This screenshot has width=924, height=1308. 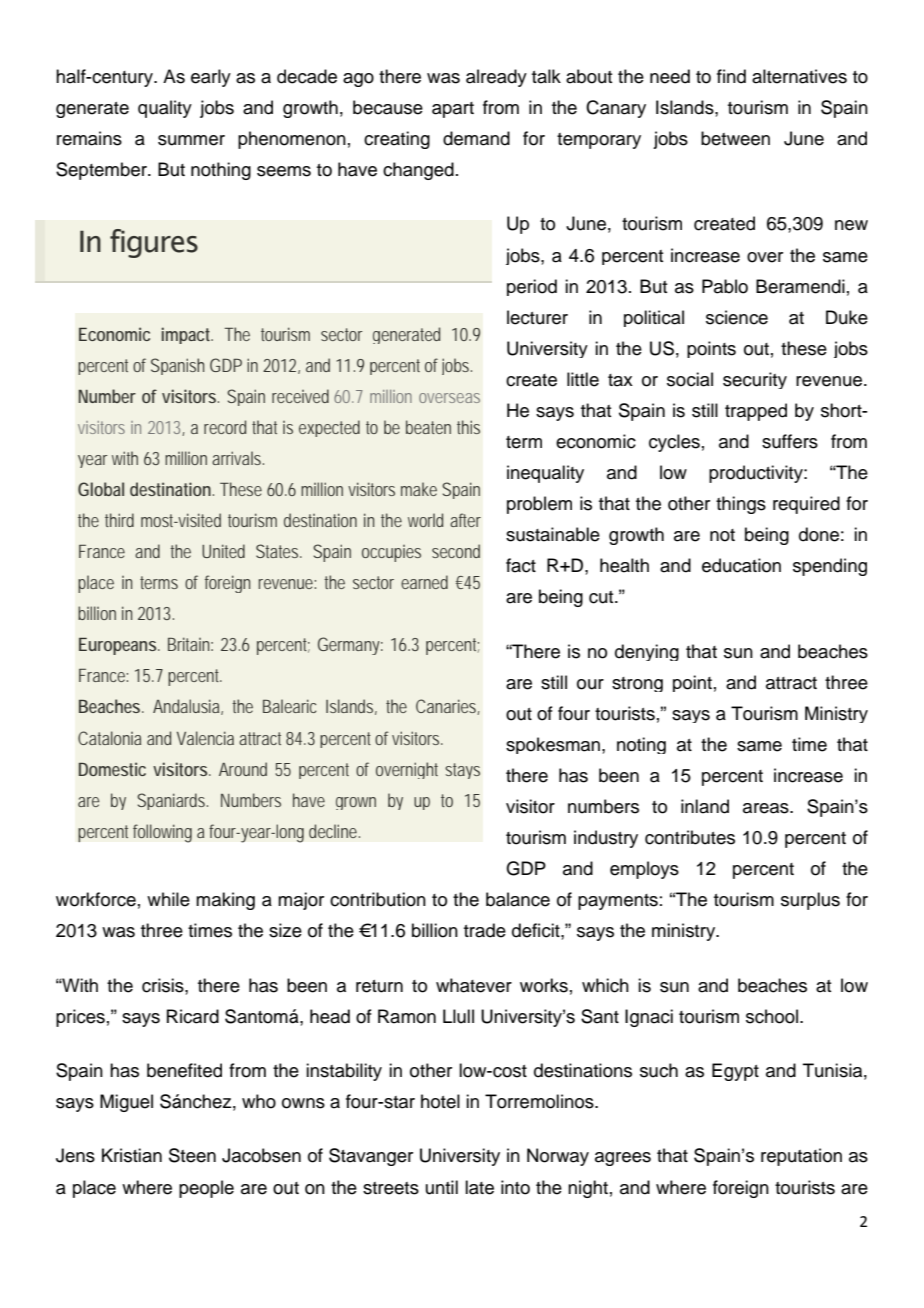 I want to click on apart, so click(x=453, y=110).
